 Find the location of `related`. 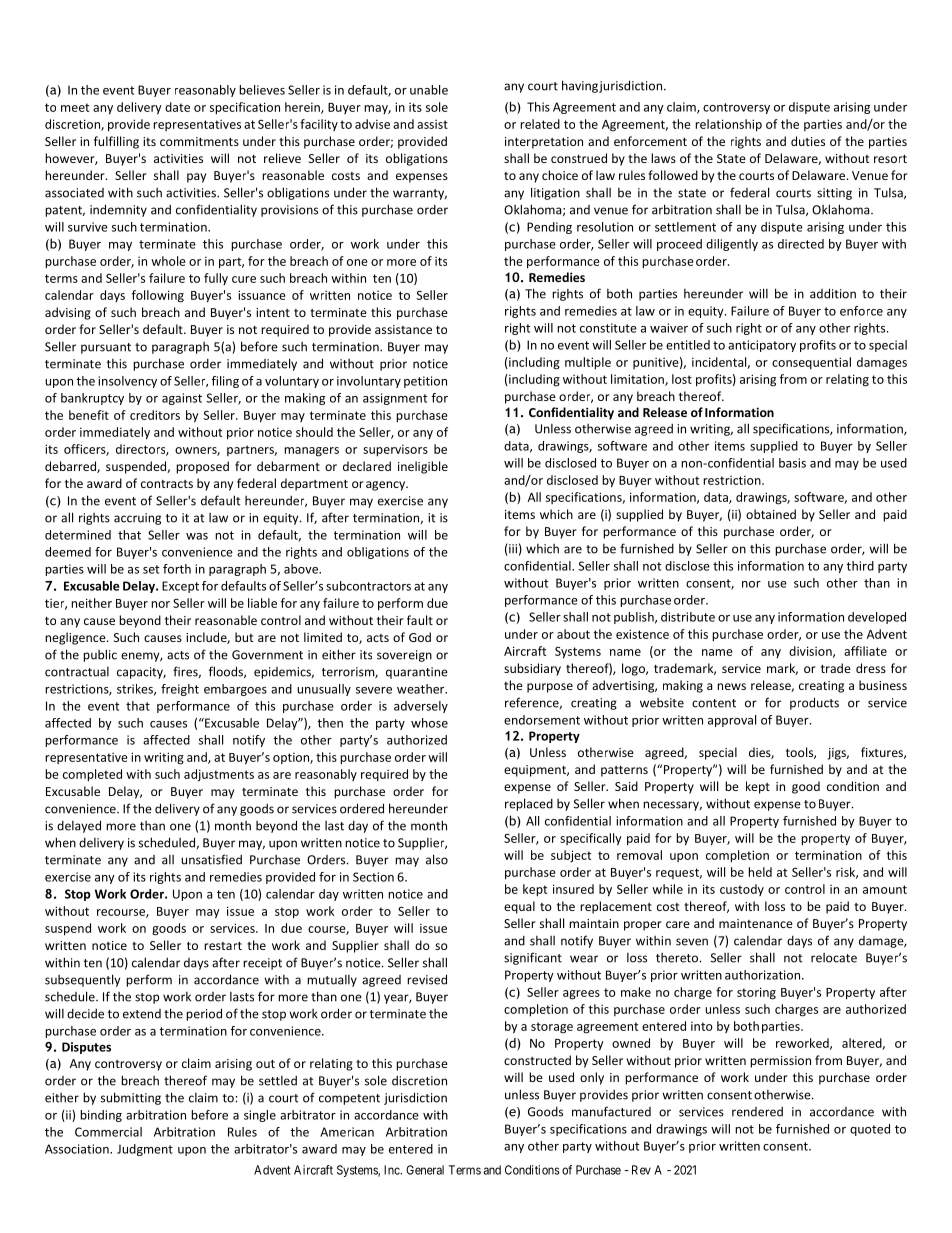

related is located at coordinates (540, 124).
